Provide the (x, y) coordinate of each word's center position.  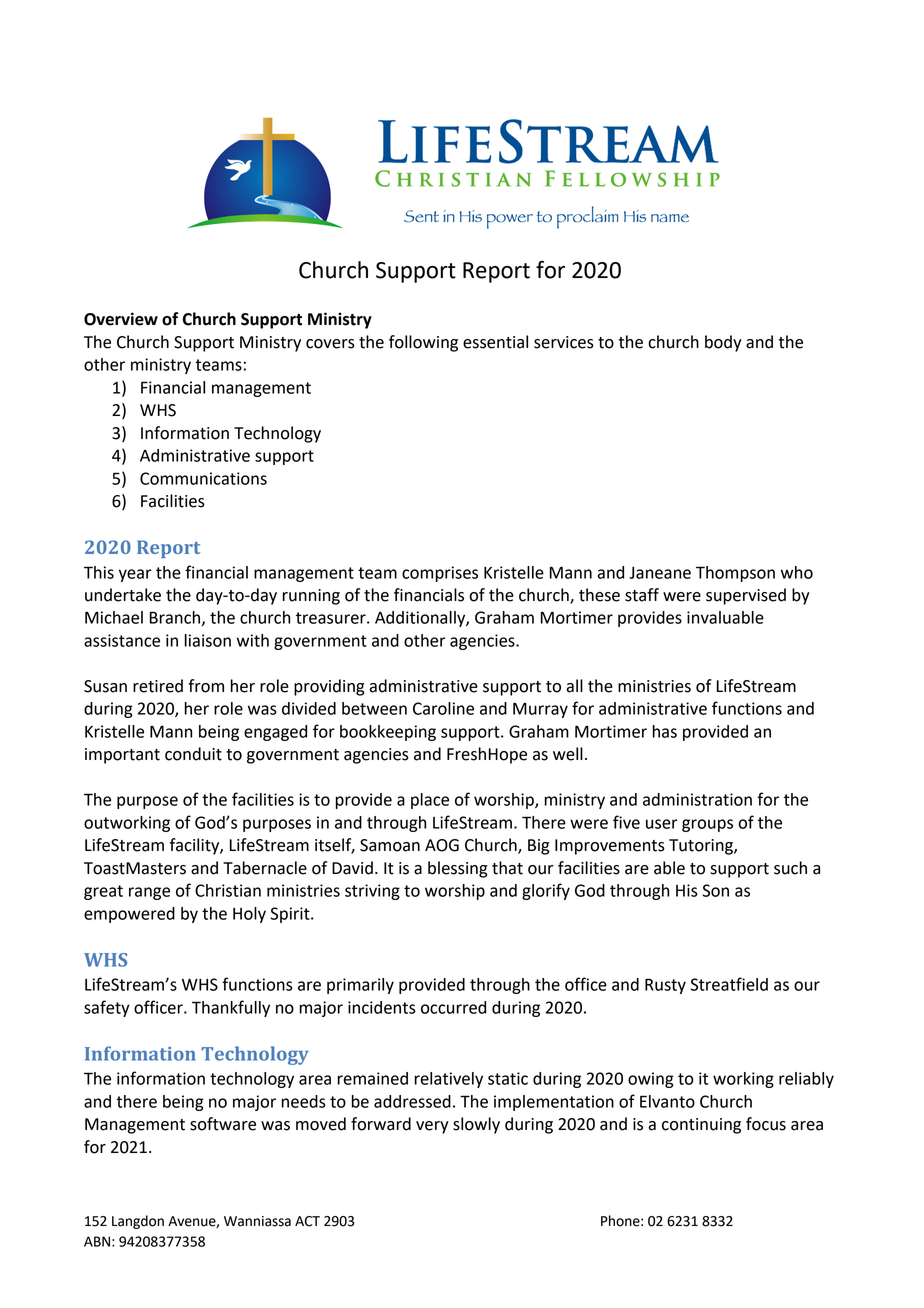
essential (495, 342)
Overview (121, 319)
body (723, 343)
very (432, 1127)
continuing (701, 1126)
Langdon (138, 1222)
